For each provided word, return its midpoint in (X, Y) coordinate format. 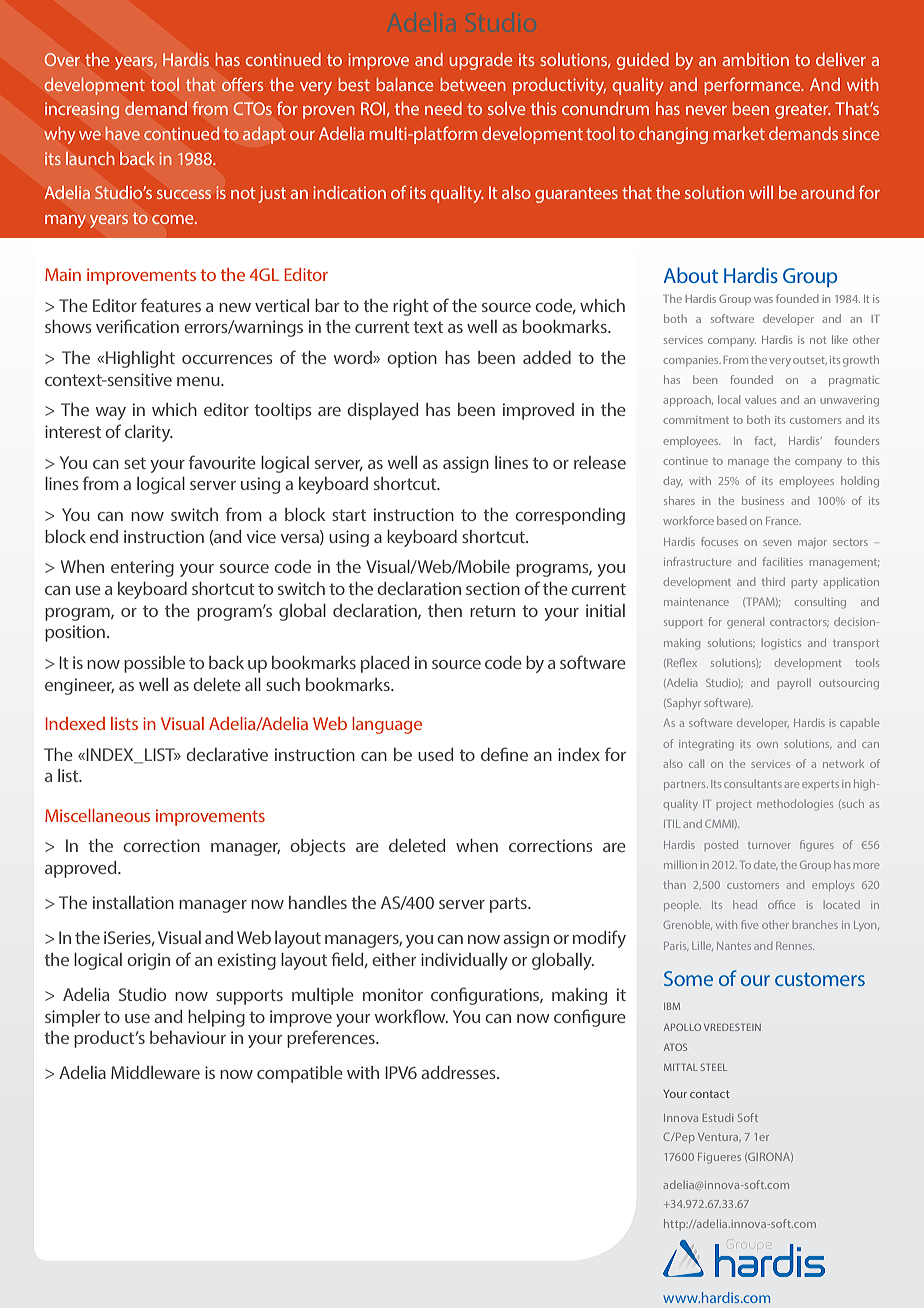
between (473, 84)
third (773, 581)
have (123, 133)
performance (753, 86)
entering (142, 568)
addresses (459, 1072)
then (445, 610)
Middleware (155, 1072)
